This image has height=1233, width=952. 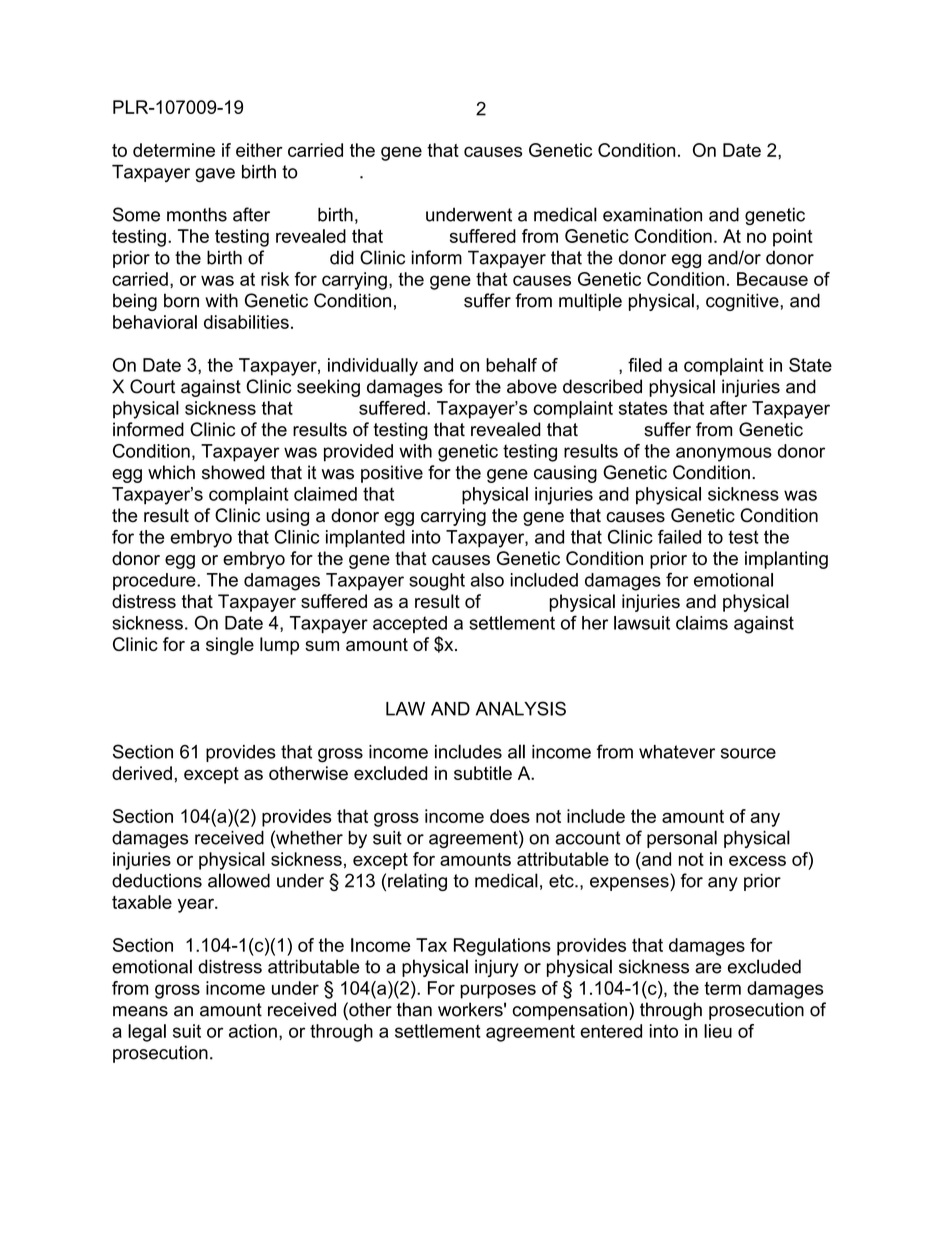 What do you see at coordinates (652, 214) in the image?
I see `examination` at bounding box center [652, 214].
